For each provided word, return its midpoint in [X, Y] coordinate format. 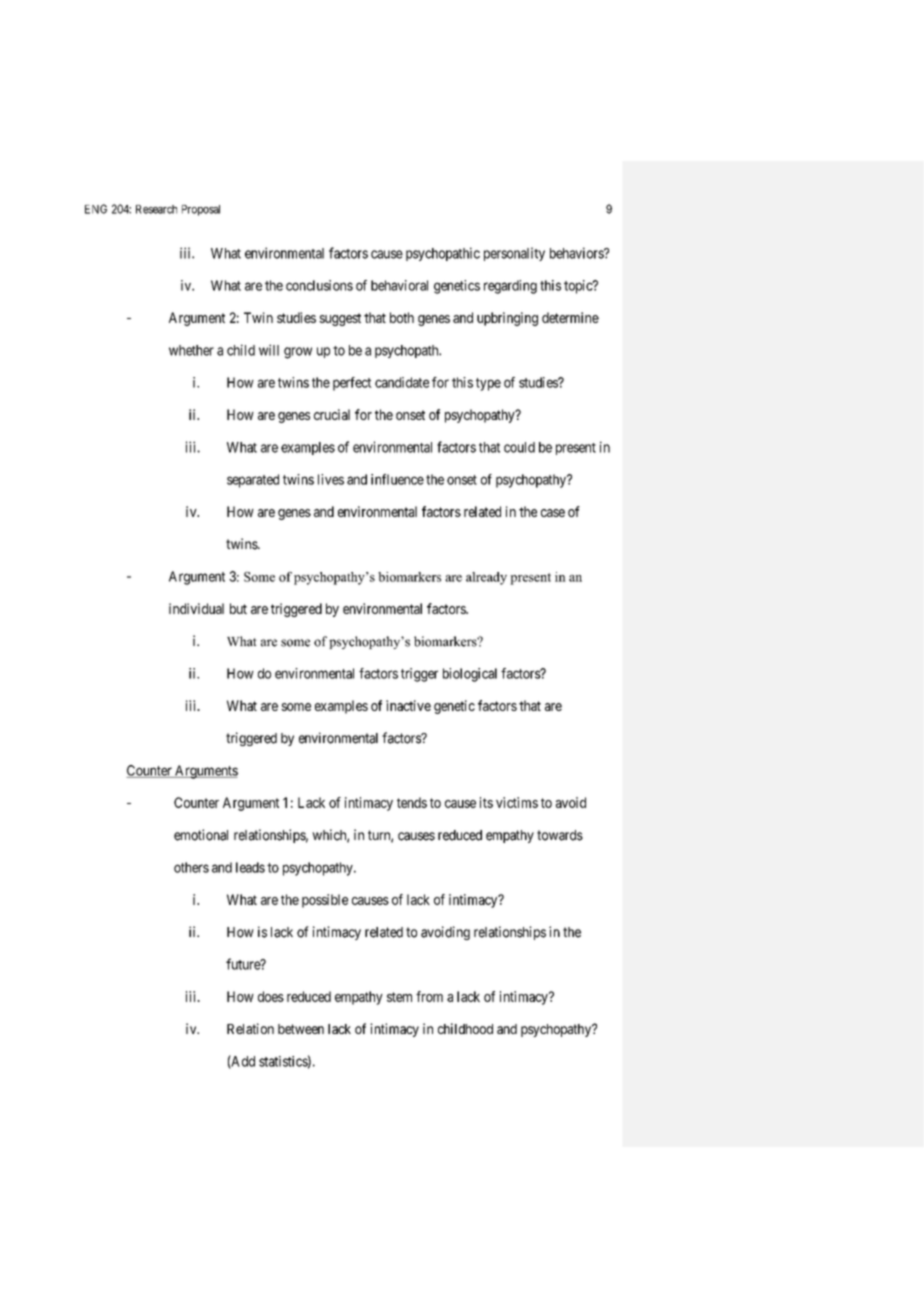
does [271, 996]
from [429, 996]
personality [514, 254]
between [301, 1029]
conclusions [319, 285]
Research [156, 209]
